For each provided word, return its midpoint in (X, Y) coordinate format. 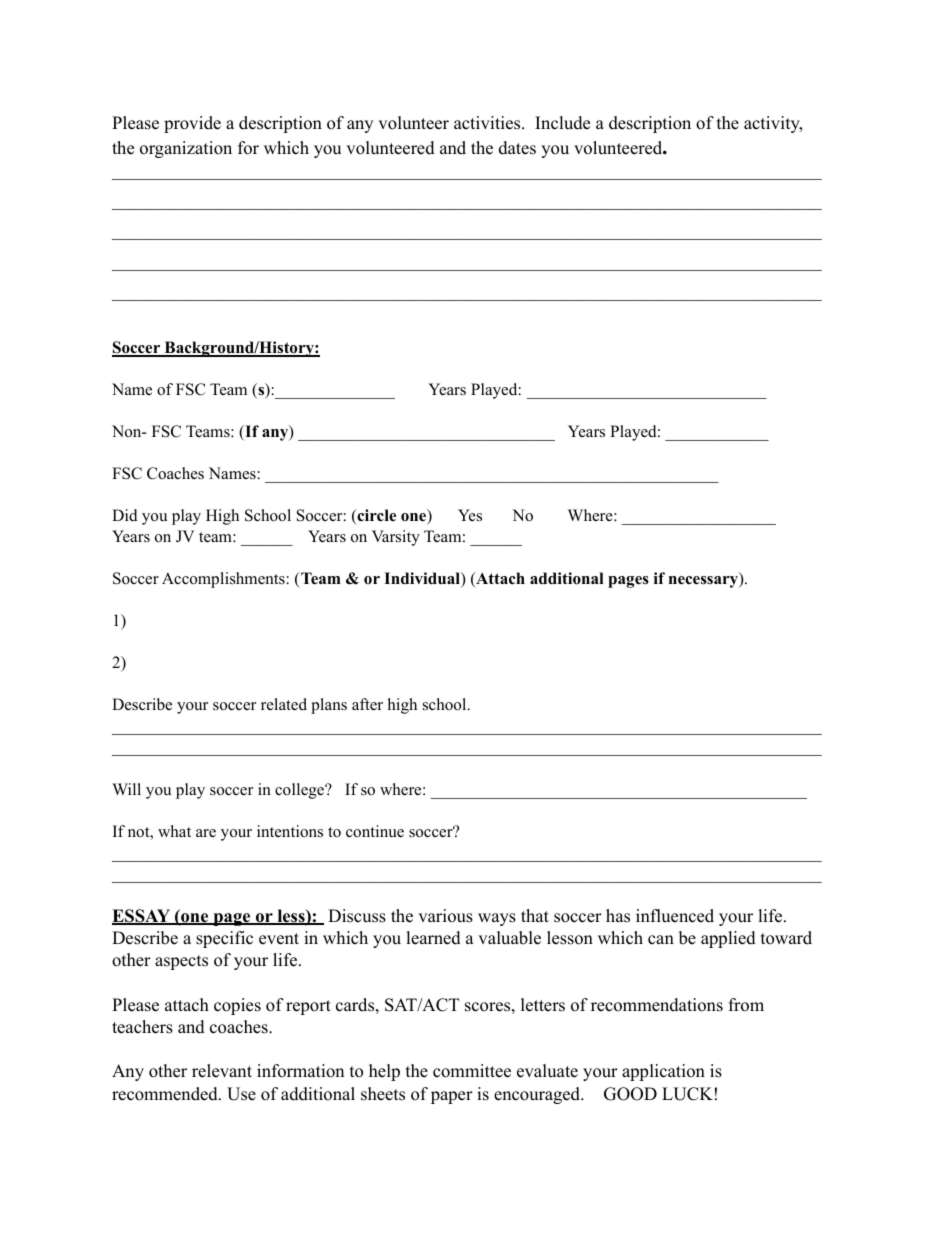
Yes (470, 515)
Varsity (396, 538)
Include (562, 123)
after (367, 704)
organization (186, 149)
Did (125, 515)
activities (487, 123)
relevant (222, 1071)
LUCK (687, 1094)
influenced (675, 916)
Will (126, 789)
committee (472, 1071)
